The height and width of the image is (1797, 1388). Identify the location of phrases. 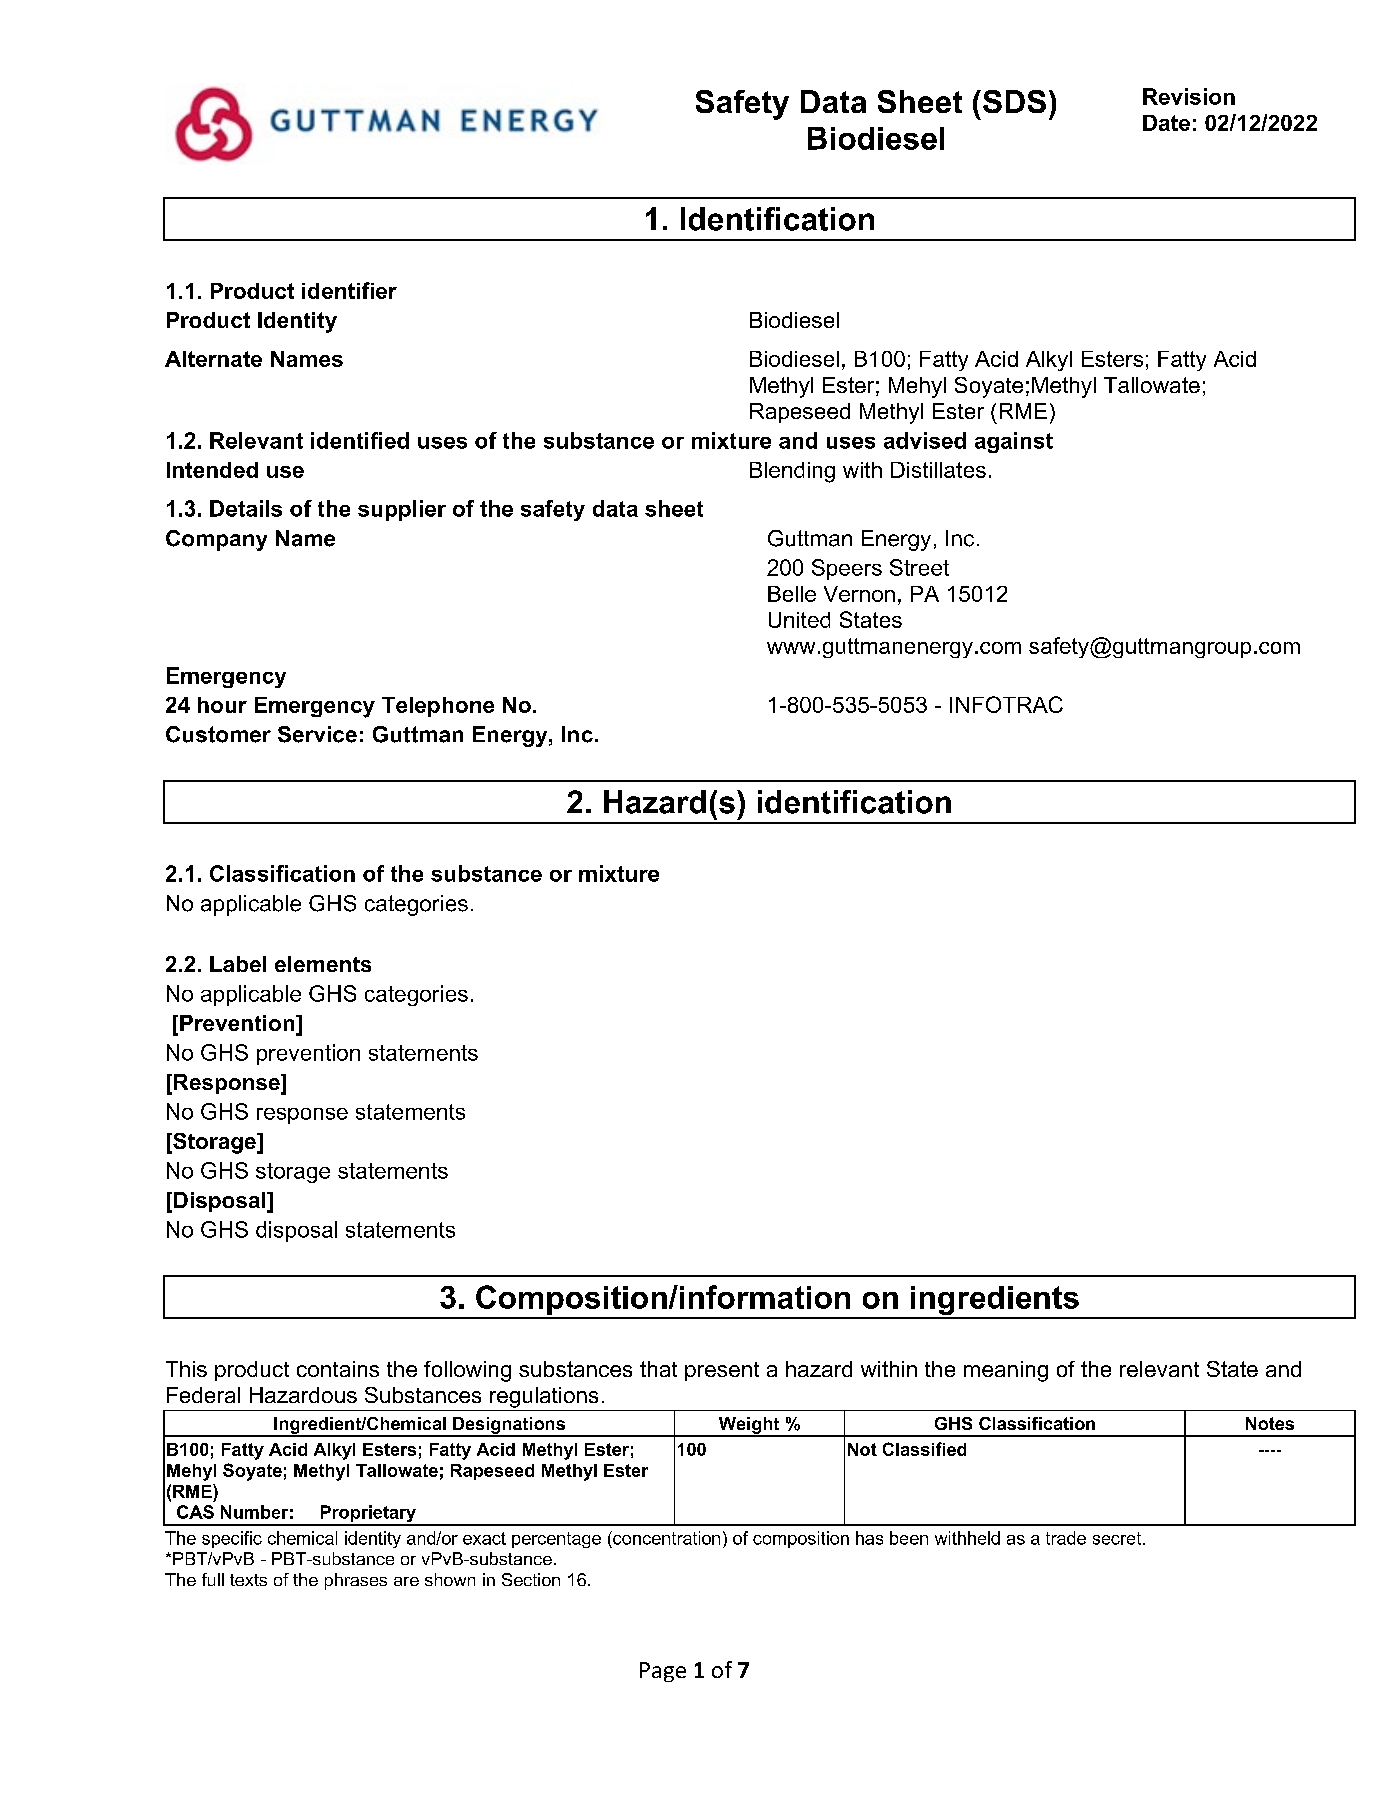
(356, 1581).
